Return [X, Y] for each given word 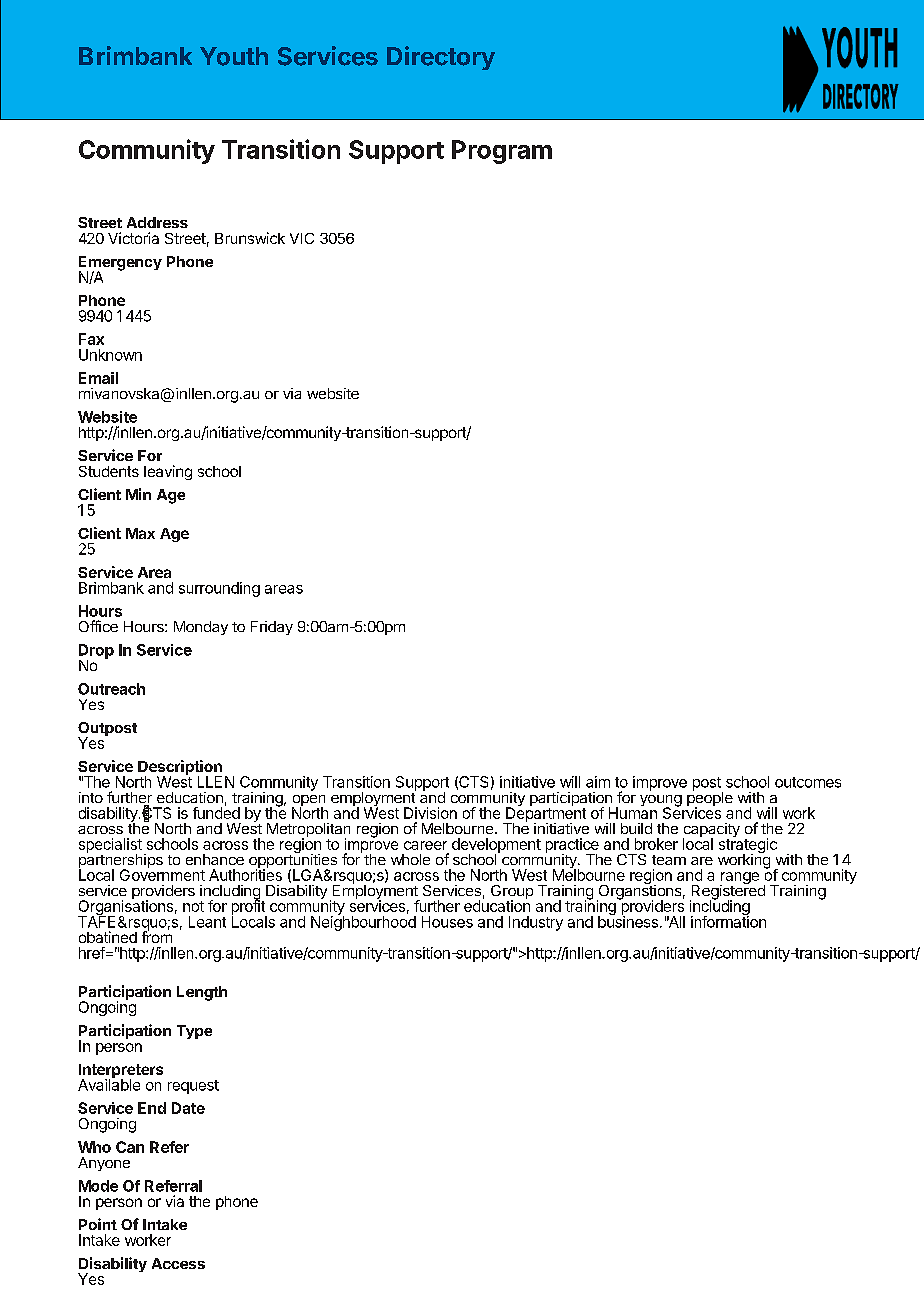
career [425, 845]
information [728, 921]
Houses [447, 922]
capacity [711, 831]
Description [180, 769]
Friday [272, 628]
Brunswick [250, 238]
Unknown [110, 355]
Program [502, 152]
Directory [441, 58]
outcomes [808, 782]
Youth [234, 56]
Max [140, 533]
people [710, 799]
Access [178, 1263]
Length [202, 993]
